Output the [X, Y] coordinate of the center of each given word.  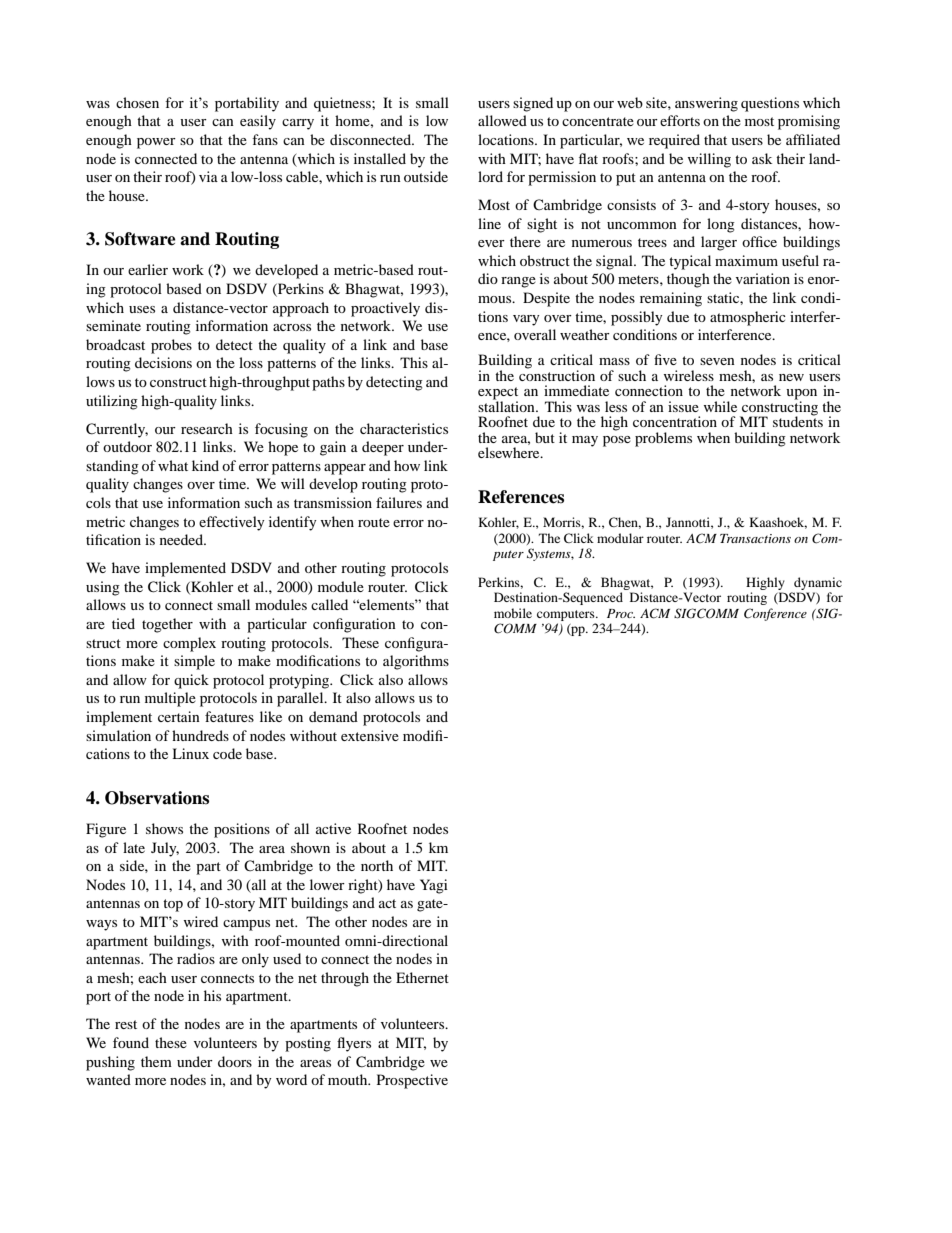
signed [533, 104]
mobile [513, 613]
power [156, 143]
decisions [163, 362]
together [167, 625]
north [377, 865]
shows [164, 828]
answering [706, 104]
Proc [621, 613]
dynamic [818, 583]
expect [498, 394]
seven [717, 361]
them [156, 1061]
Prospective [412, 1081]
